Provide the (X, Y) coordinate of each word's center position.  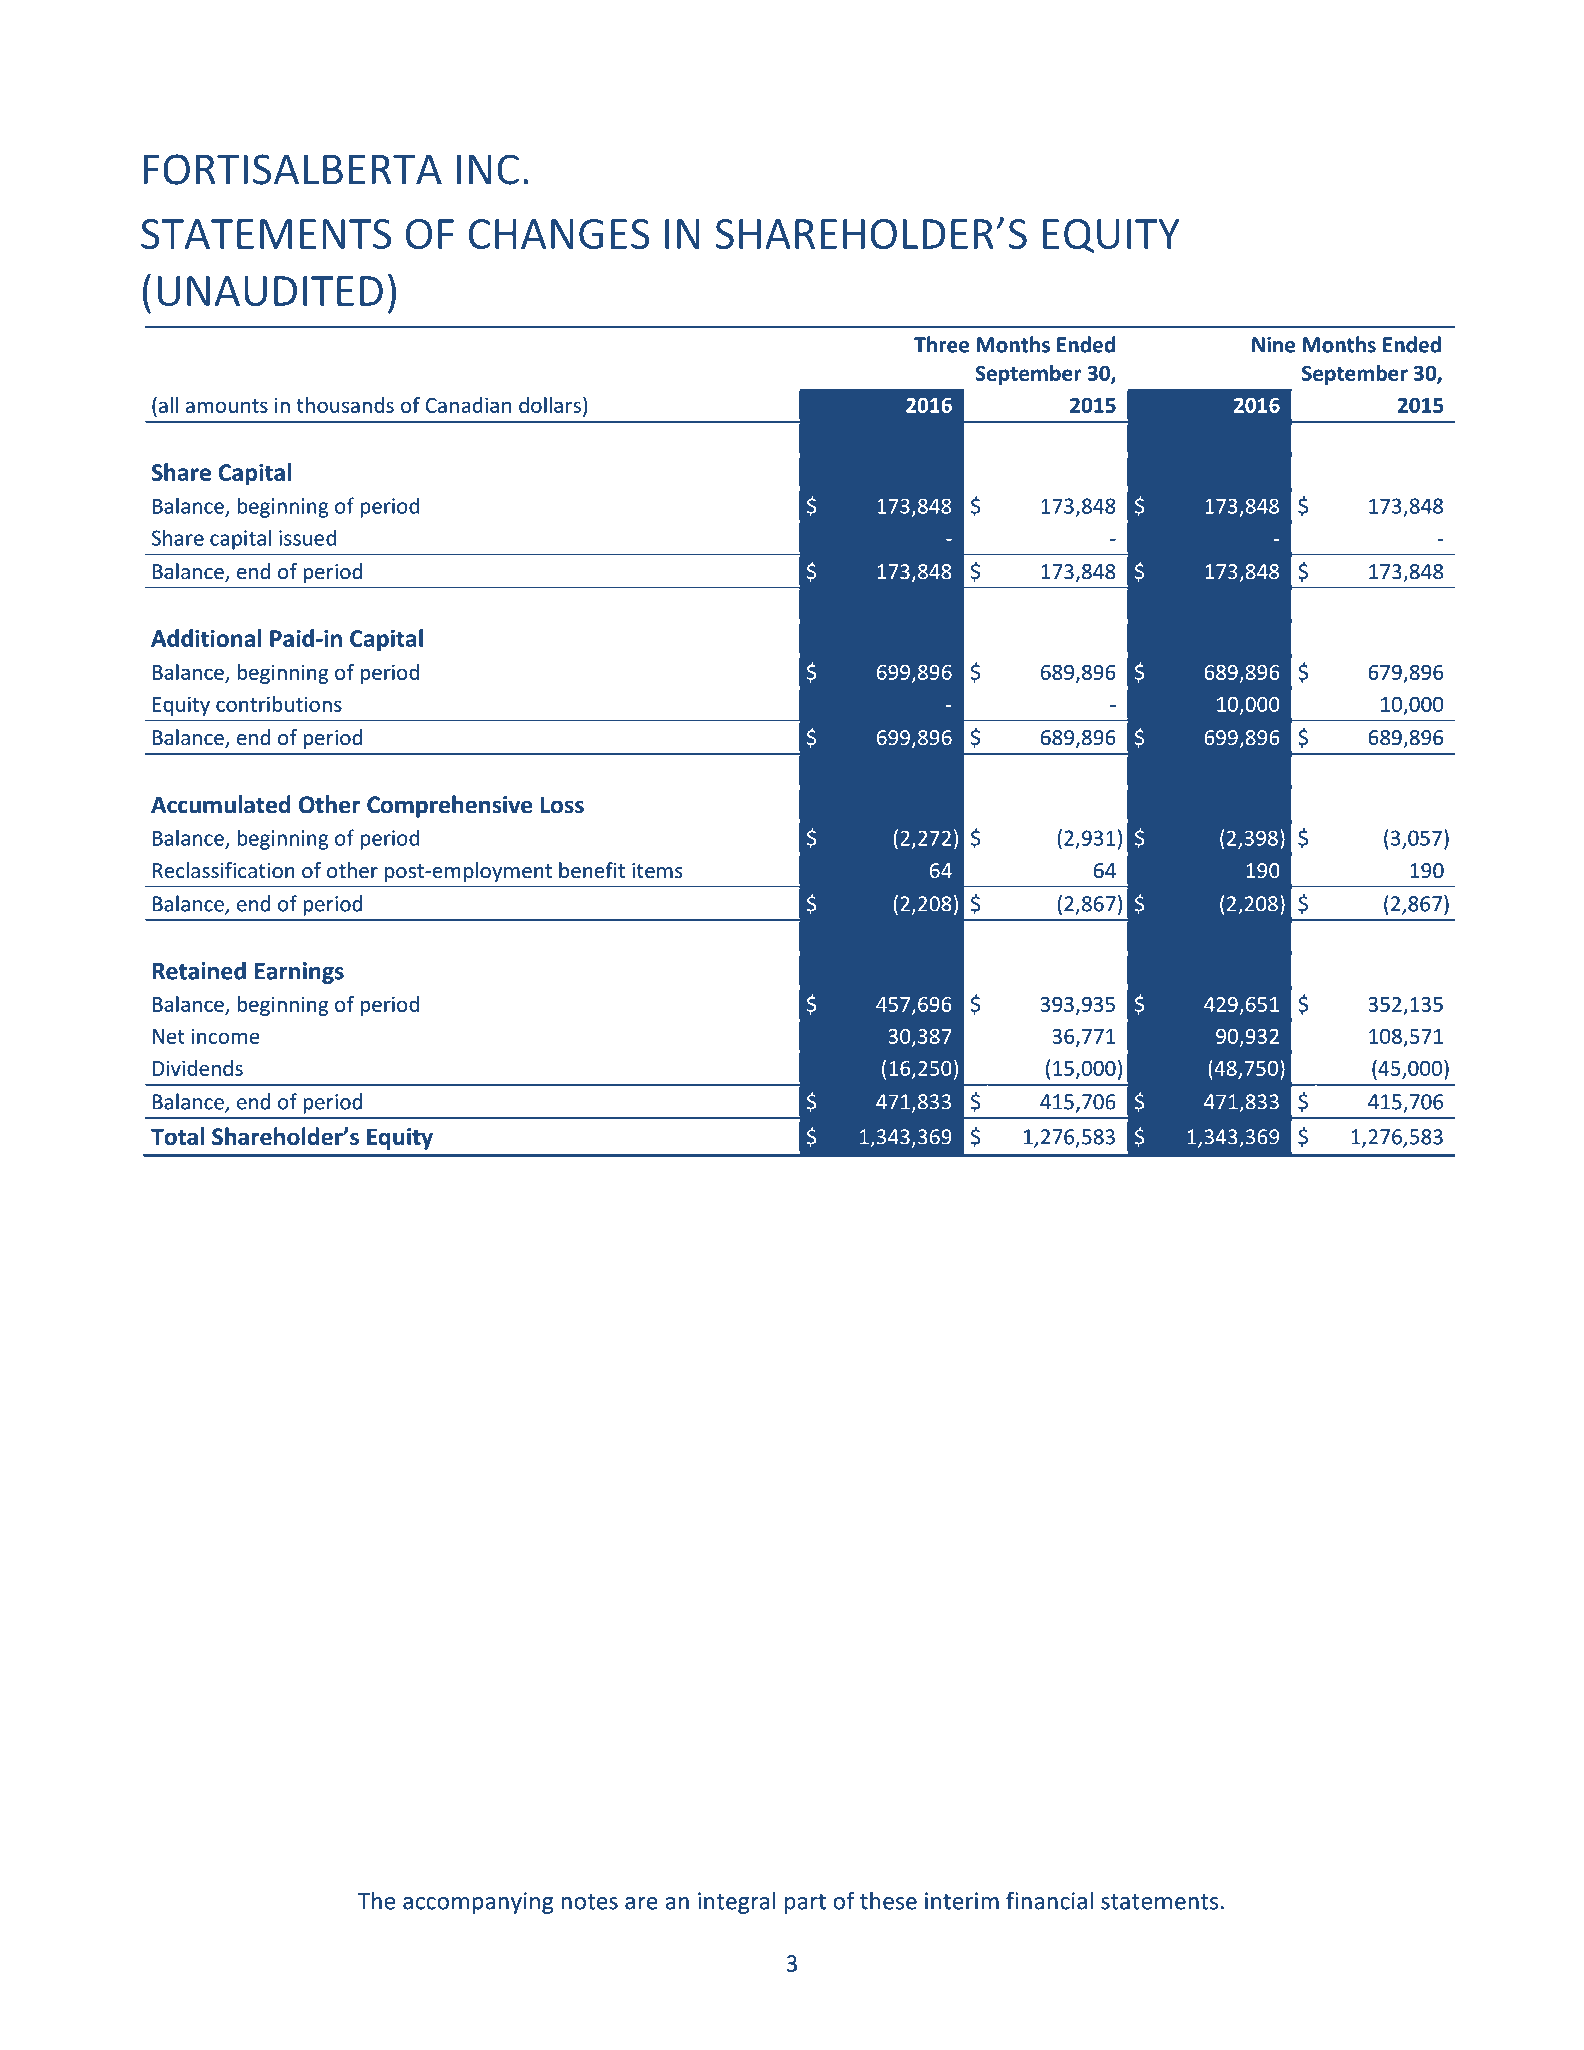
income (226, 1036)
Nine (1273, 345)
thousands (345, 405)
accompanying (478, 1903)
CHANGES (559, 234)
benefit (592, 870)
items (657, 871)
